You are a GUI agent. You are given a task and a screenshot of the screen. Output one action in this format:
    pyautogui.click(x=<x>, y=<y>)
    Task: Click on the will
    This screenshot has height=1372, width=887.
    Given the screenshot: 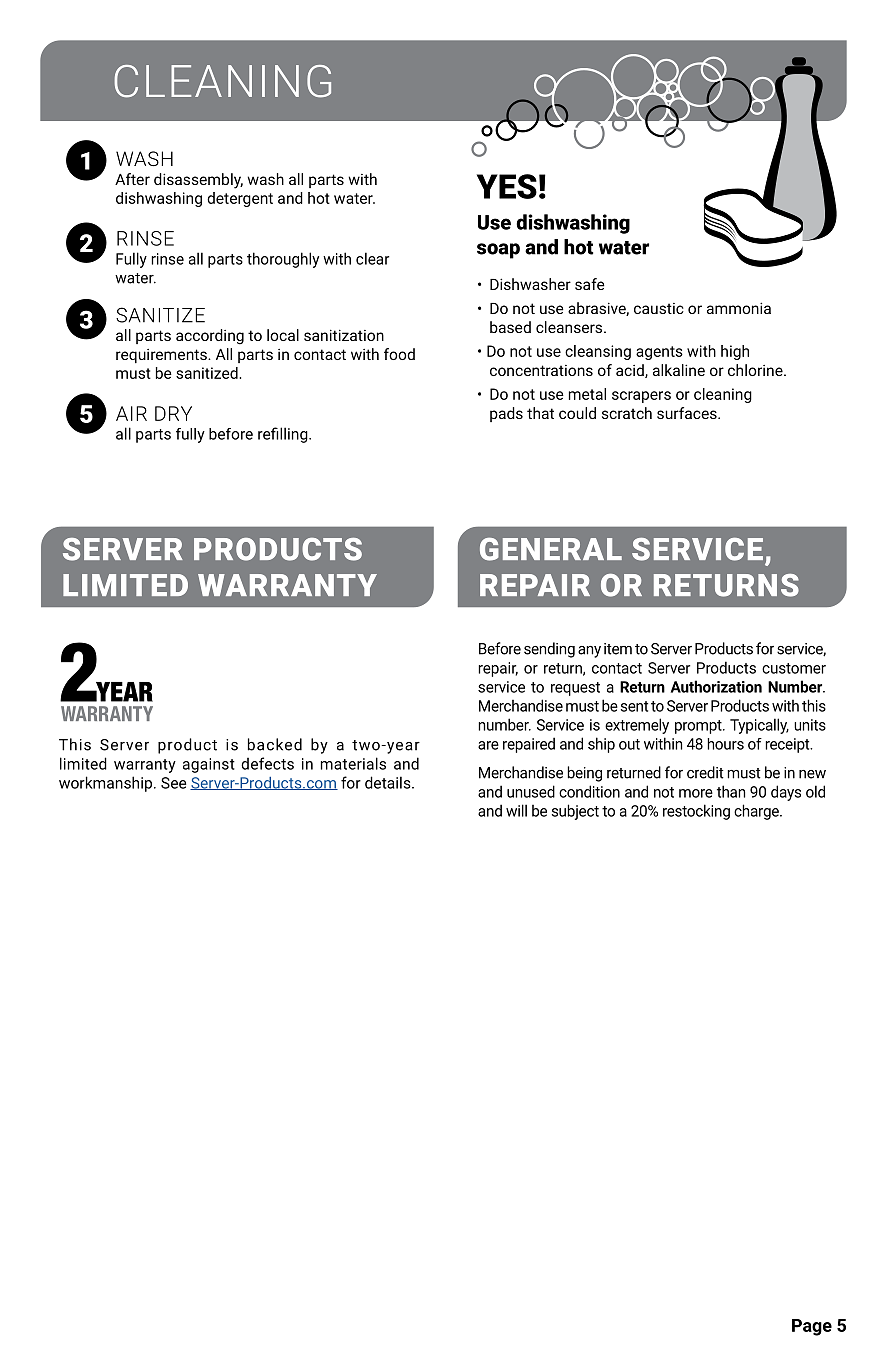 What is the action you would take?
    pyautogui.click(x=516, y=810)
